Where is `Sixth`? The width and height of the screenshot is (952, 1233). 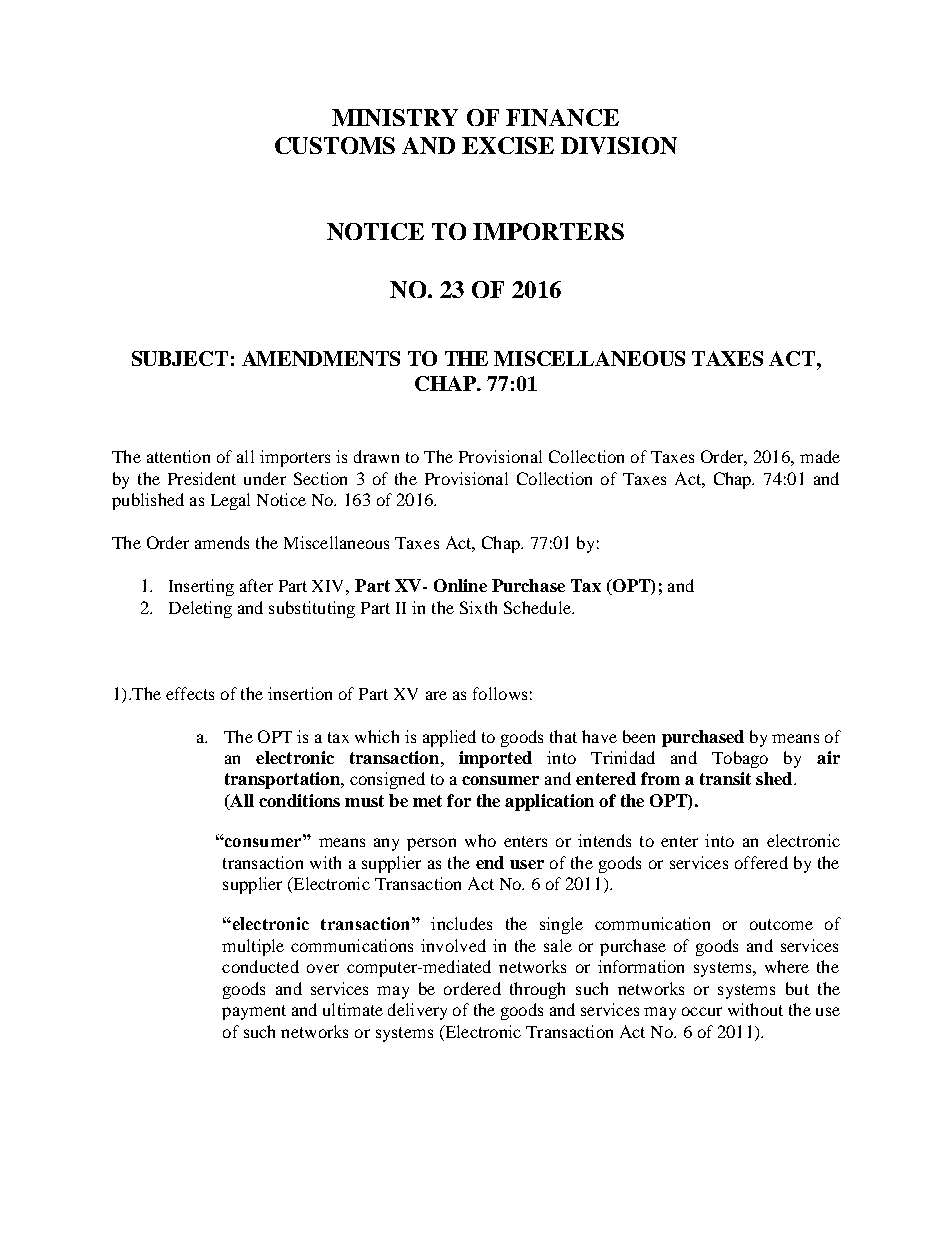 Sixth is located at coordinates (478, 607).
